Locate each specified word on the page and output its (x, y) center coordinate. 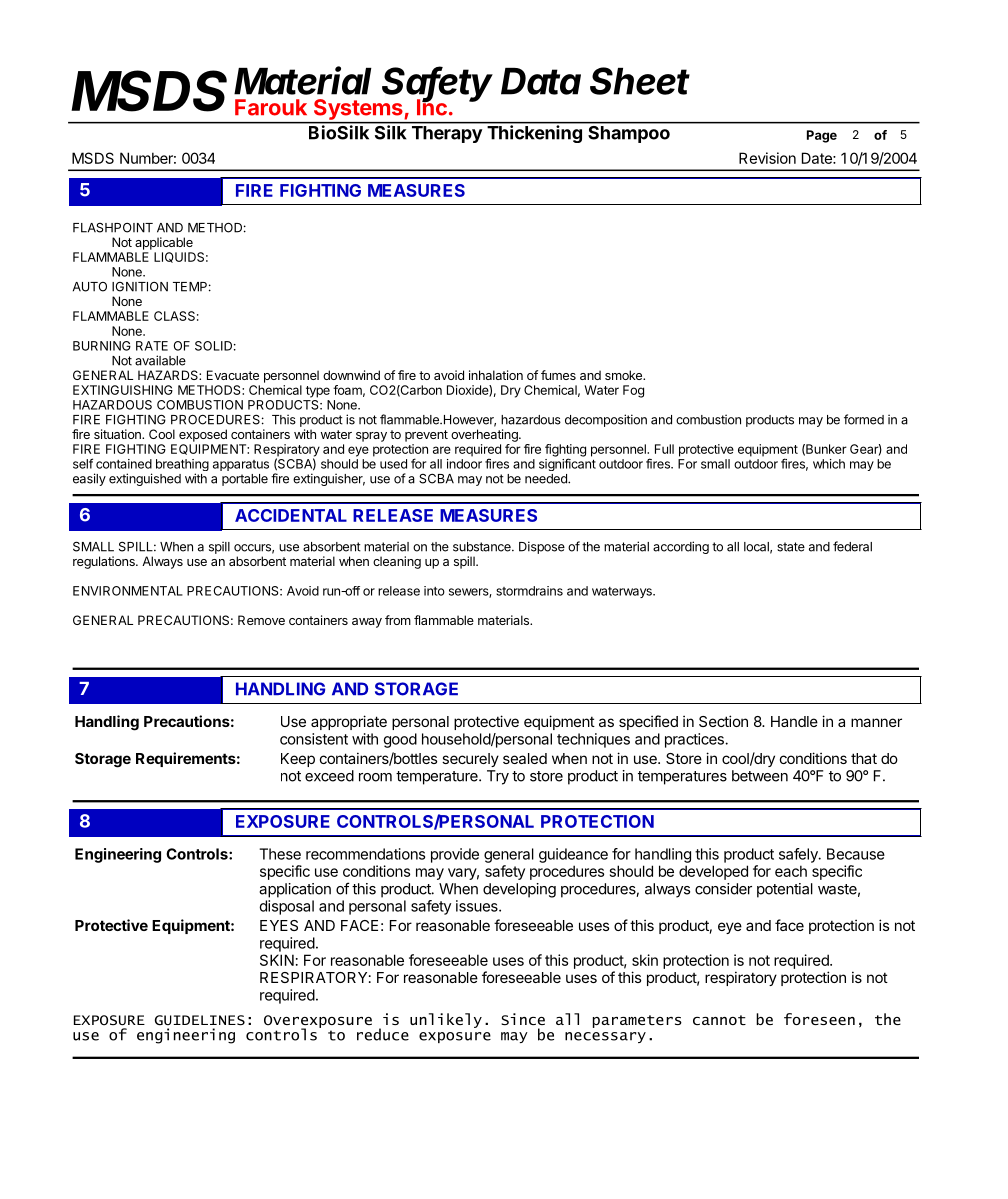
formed (864, 419)
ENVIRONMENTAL (128, 591)
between (760, 776)
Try (498, 777)
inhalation (496, 375)
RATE (152, 346)
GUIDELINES (200, 1020)
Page (822, 136)
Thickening (534, 133)
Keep (298, 760)
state (791, 547)
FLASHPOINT (113, 228)
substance (483, 547)
